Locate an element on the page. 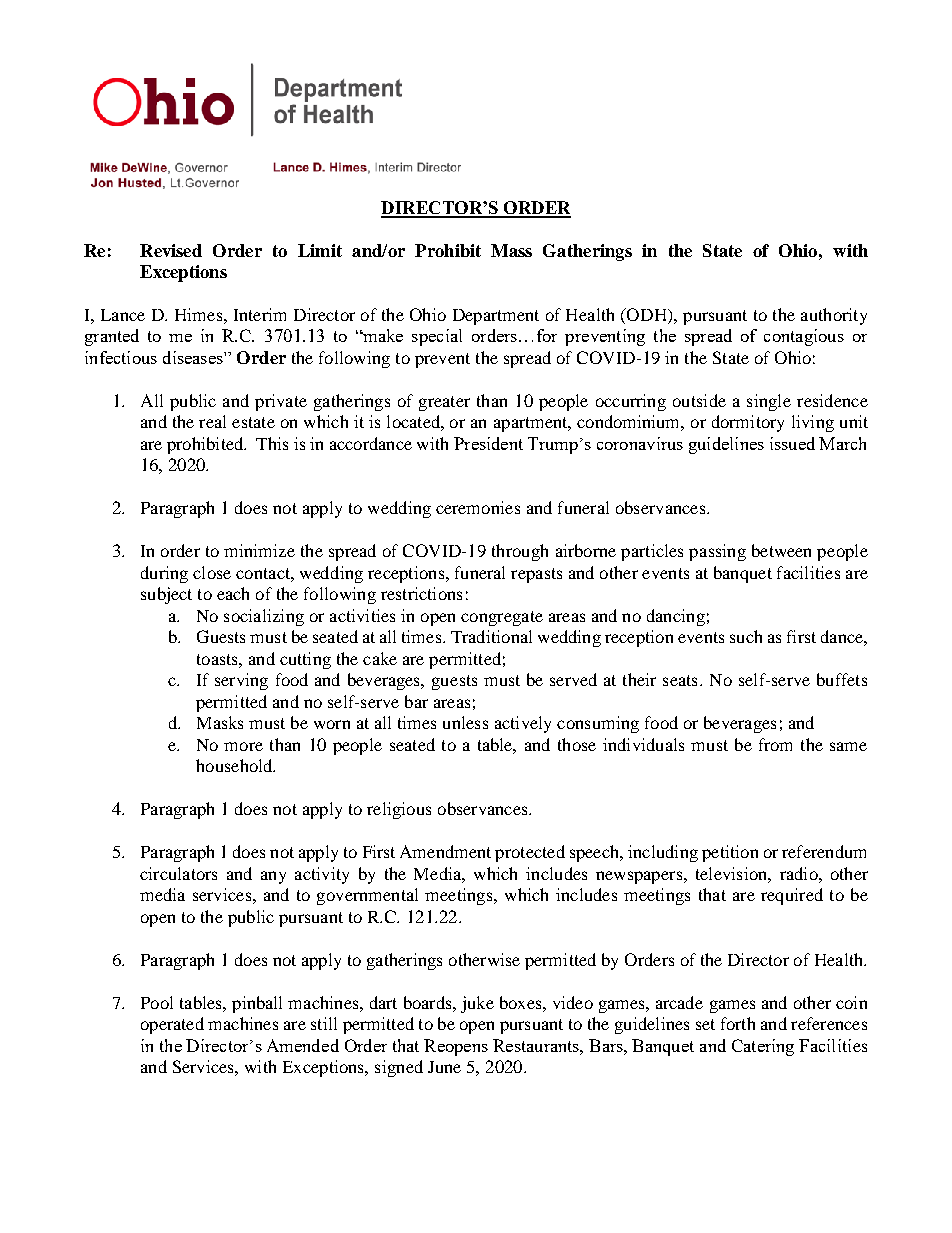 The image size is (952, 1233). Traditional is located at coordinates (491, 636).
